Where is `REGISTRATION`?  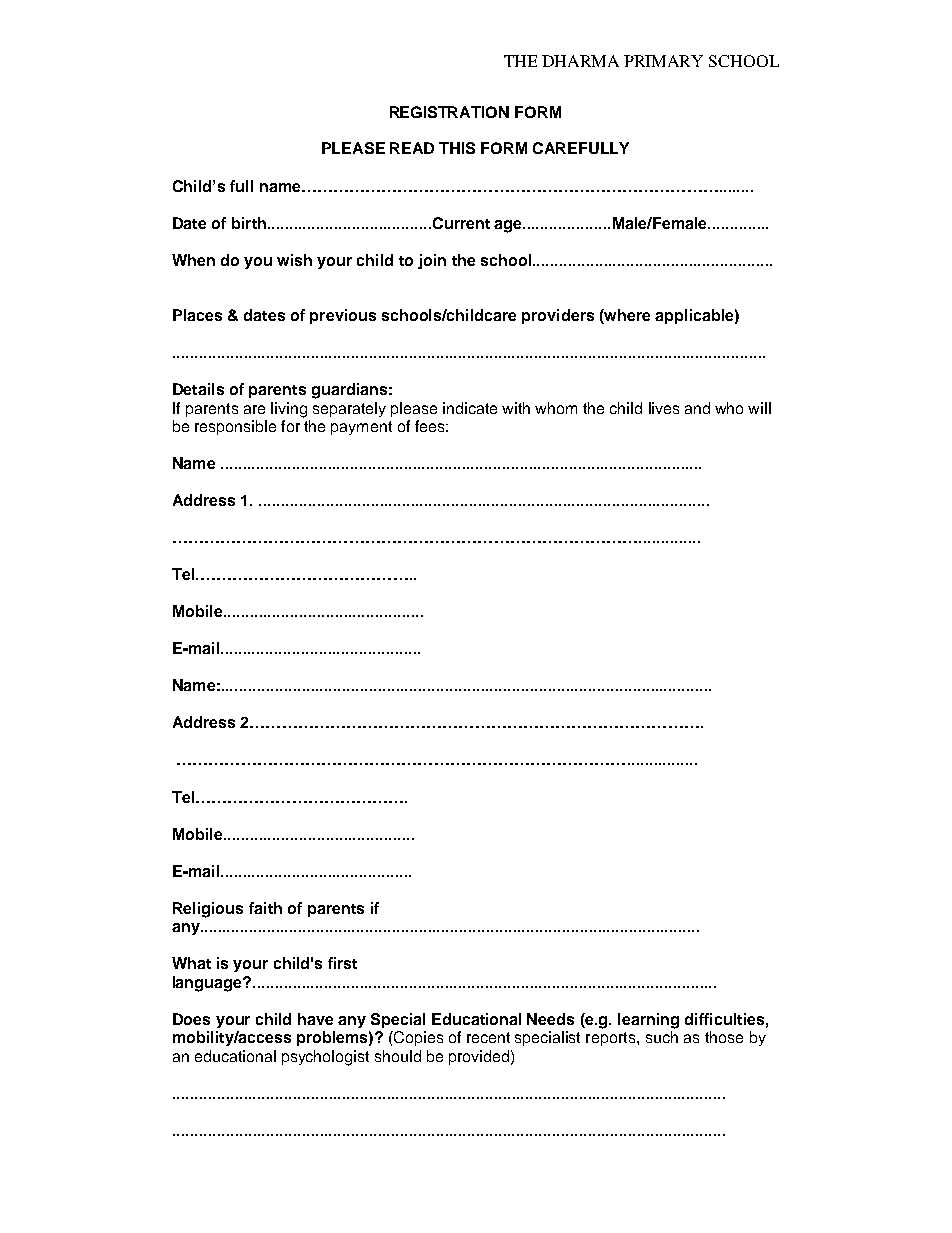 REGISTRATION is located at coordinates (449, 112).
